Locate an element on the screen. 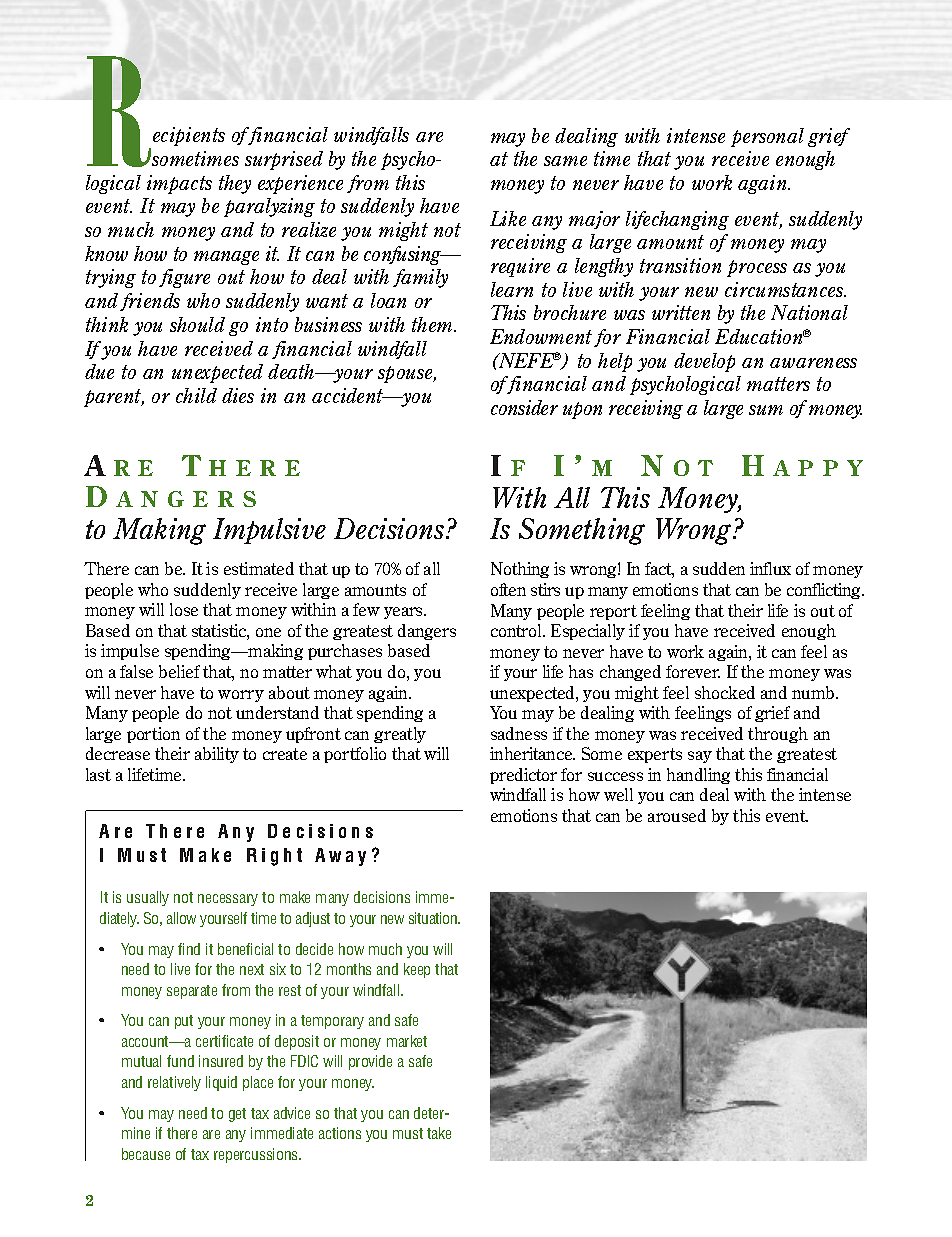  portion is located at coordinates (153, 735).
